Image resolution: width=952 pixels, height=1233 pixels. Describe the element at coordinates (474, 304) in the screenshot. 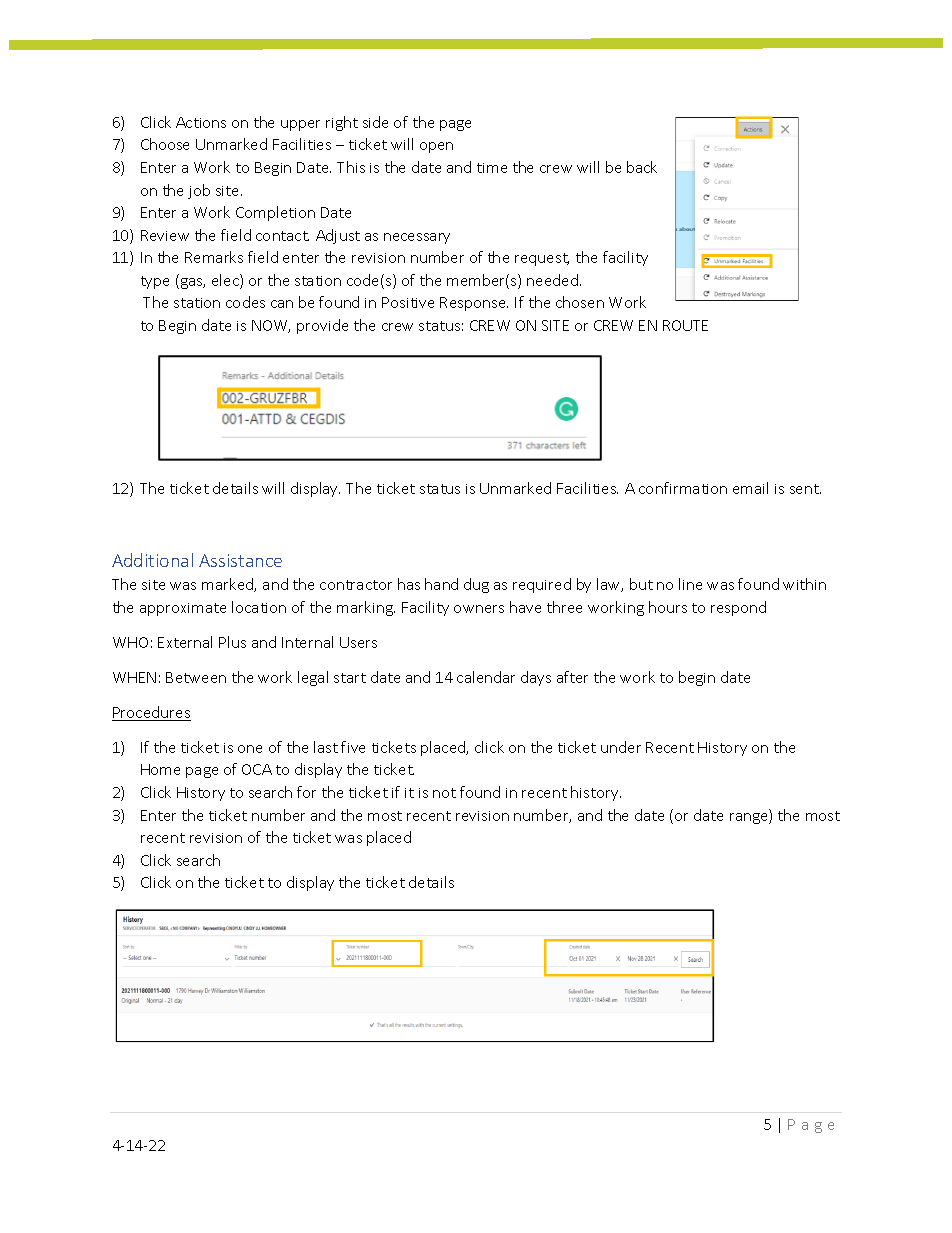

I see `Response` at that location.
